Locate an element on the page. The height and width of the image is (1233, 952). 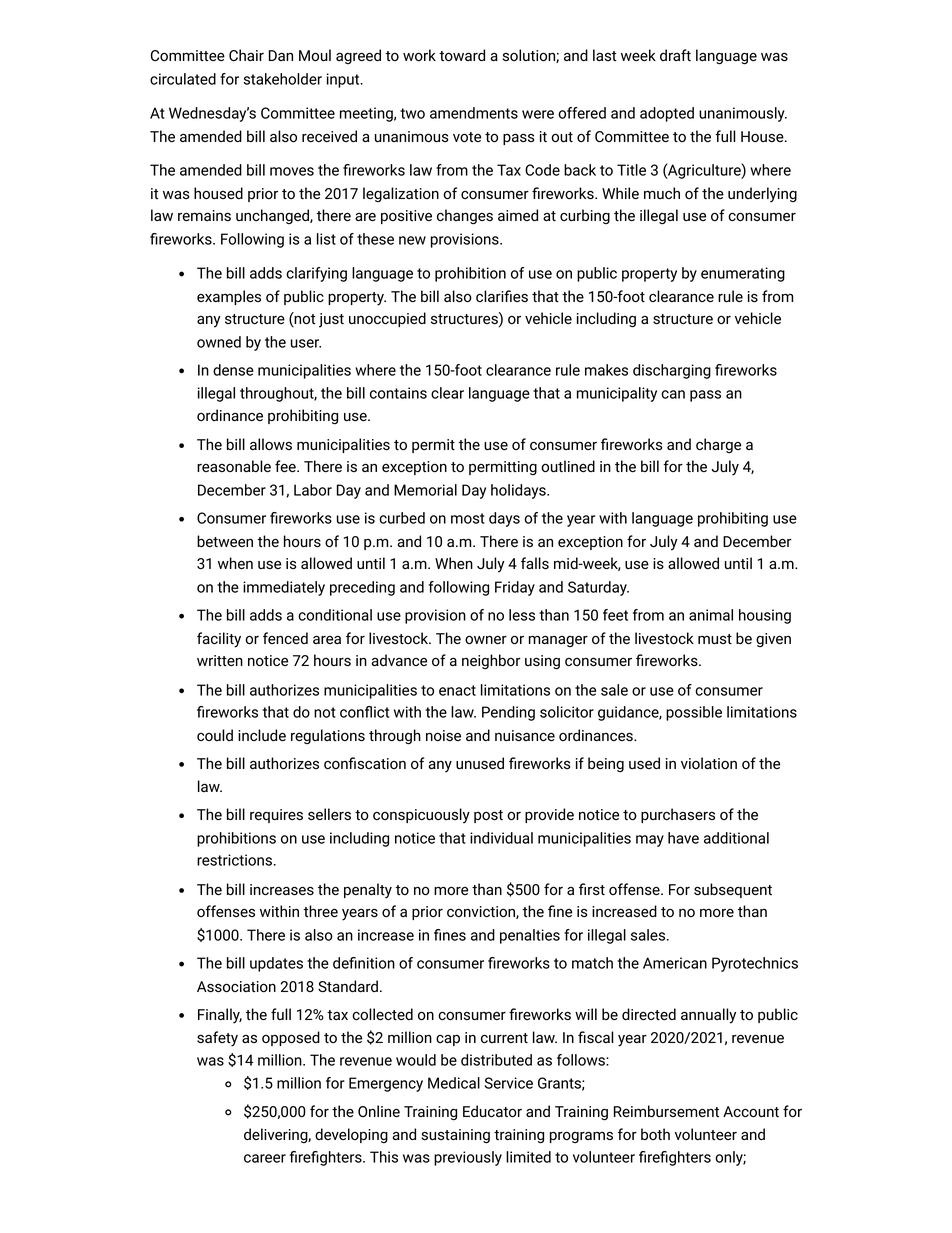
draft is located at coordinates (675, 55).
